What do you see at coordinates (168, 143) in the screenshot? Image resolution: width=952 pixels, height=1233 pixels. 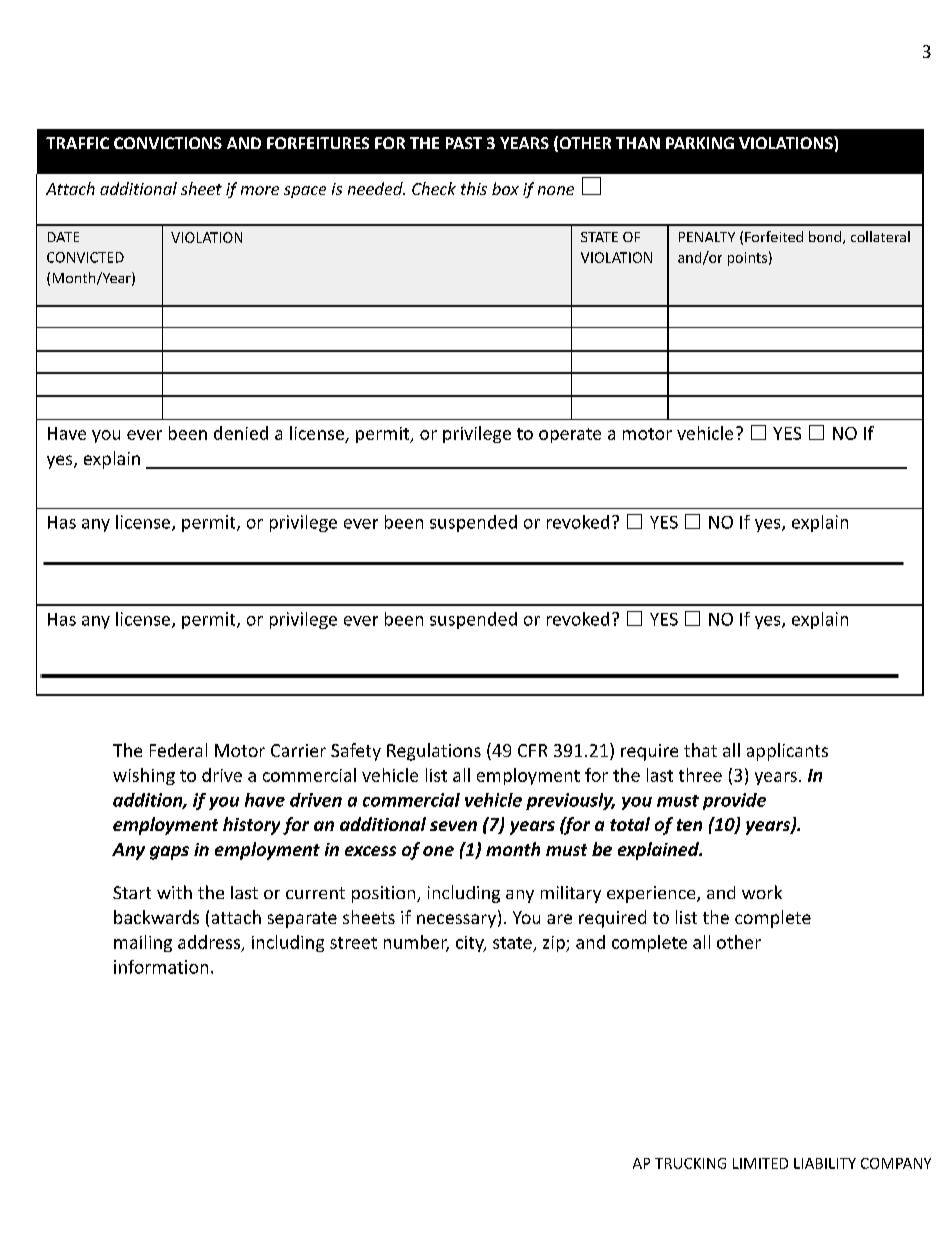 I see `CONVICTIONS` at bounding box center [168, 143].
